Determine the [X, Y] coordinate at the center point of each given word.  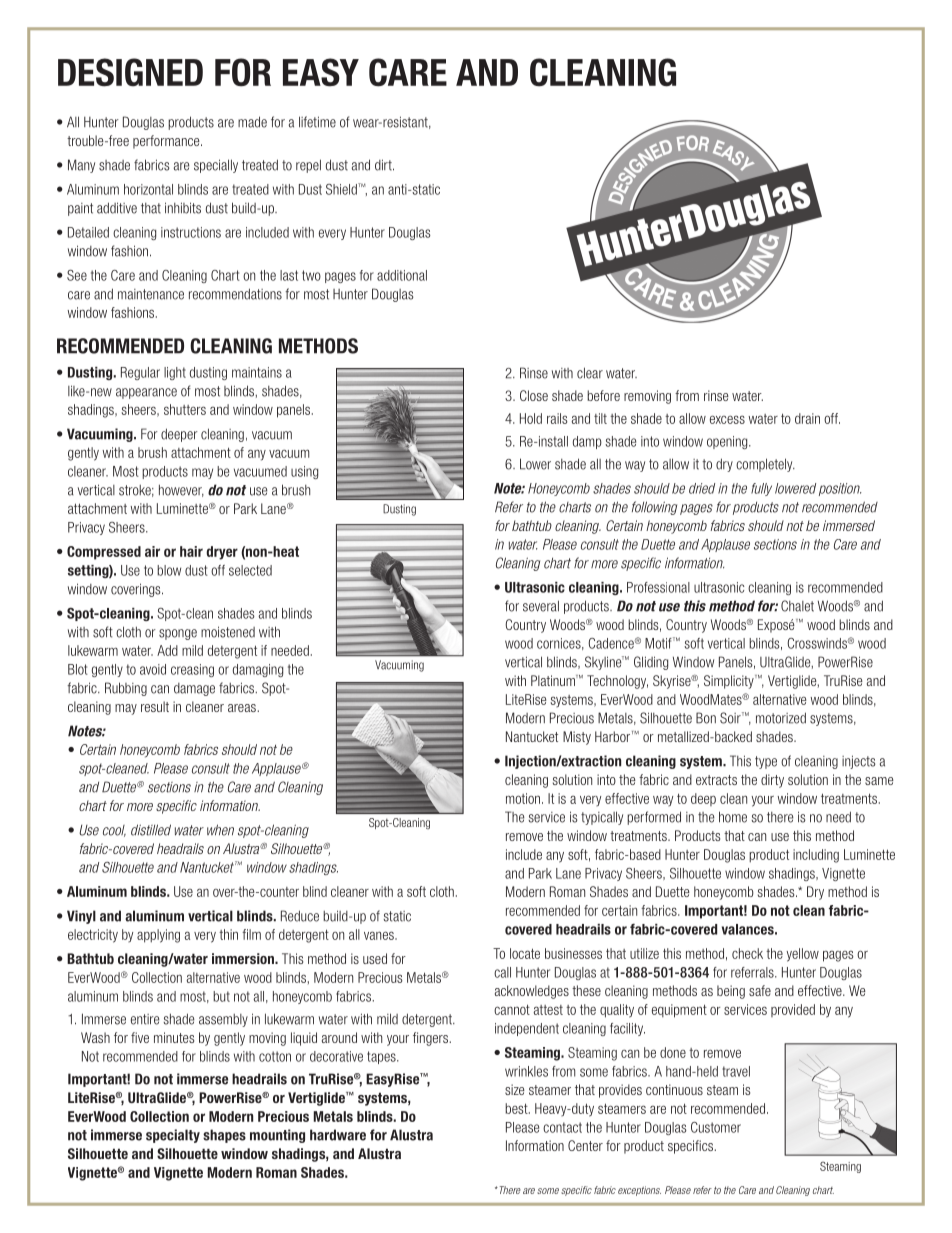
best [517, 1108]
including [816, 856]
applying [158, 936]
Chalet [797, 606]
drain [807, 418]
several [541, 606]
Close [534, 395]
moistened [228, 632]
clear [590, 373]
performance [167, 142]
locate [525, 953]
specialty [173, 1136]
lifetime [317, 122]
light [175, 373]
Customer [716, 1127]
